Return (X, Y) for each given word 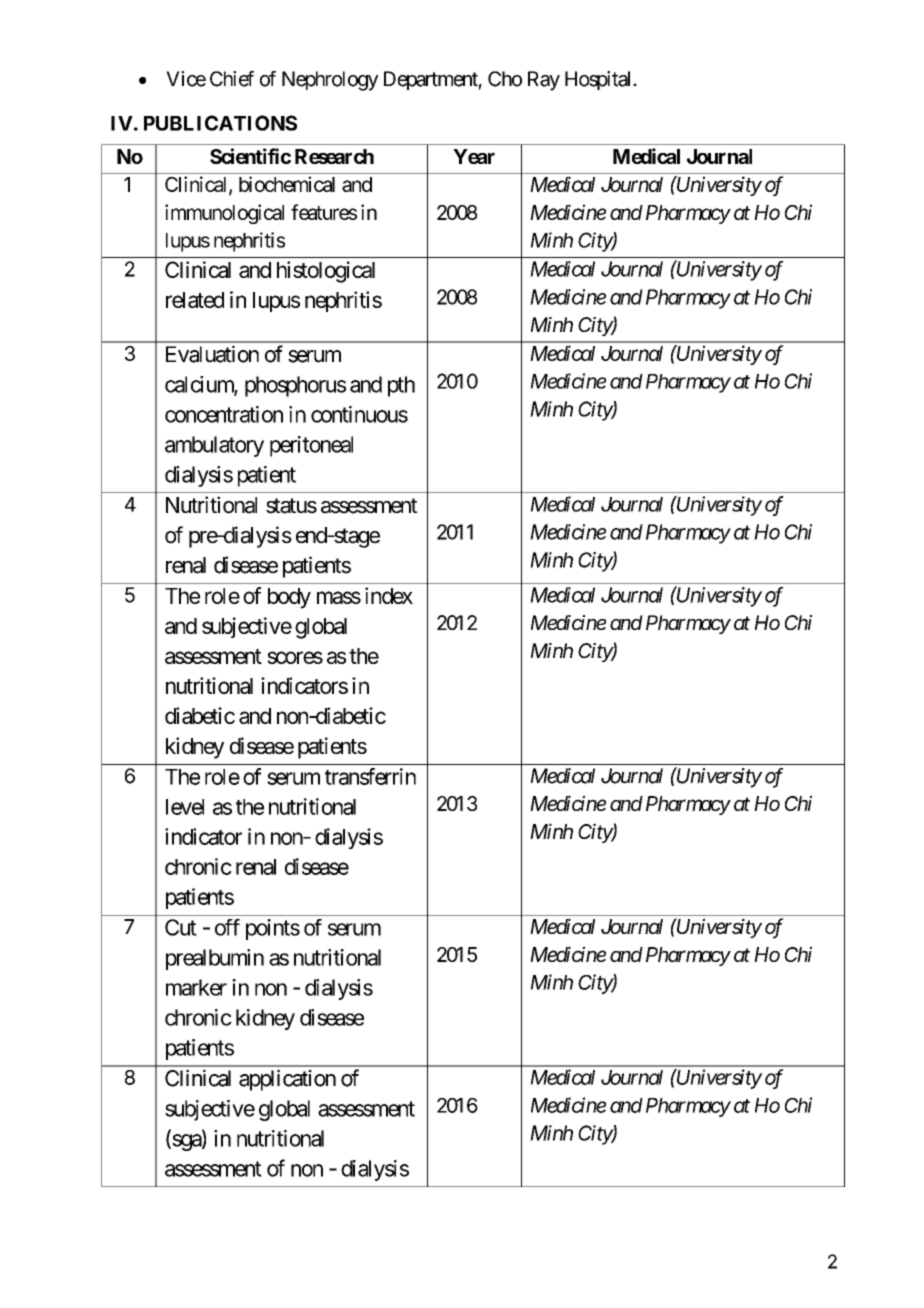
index (389, 595)
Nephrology (330, 81)
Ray (544, 81)
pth (401, 386)
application (287, 1080)
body (289, 598)
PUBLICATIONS (220, 123)
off (227, 927)
